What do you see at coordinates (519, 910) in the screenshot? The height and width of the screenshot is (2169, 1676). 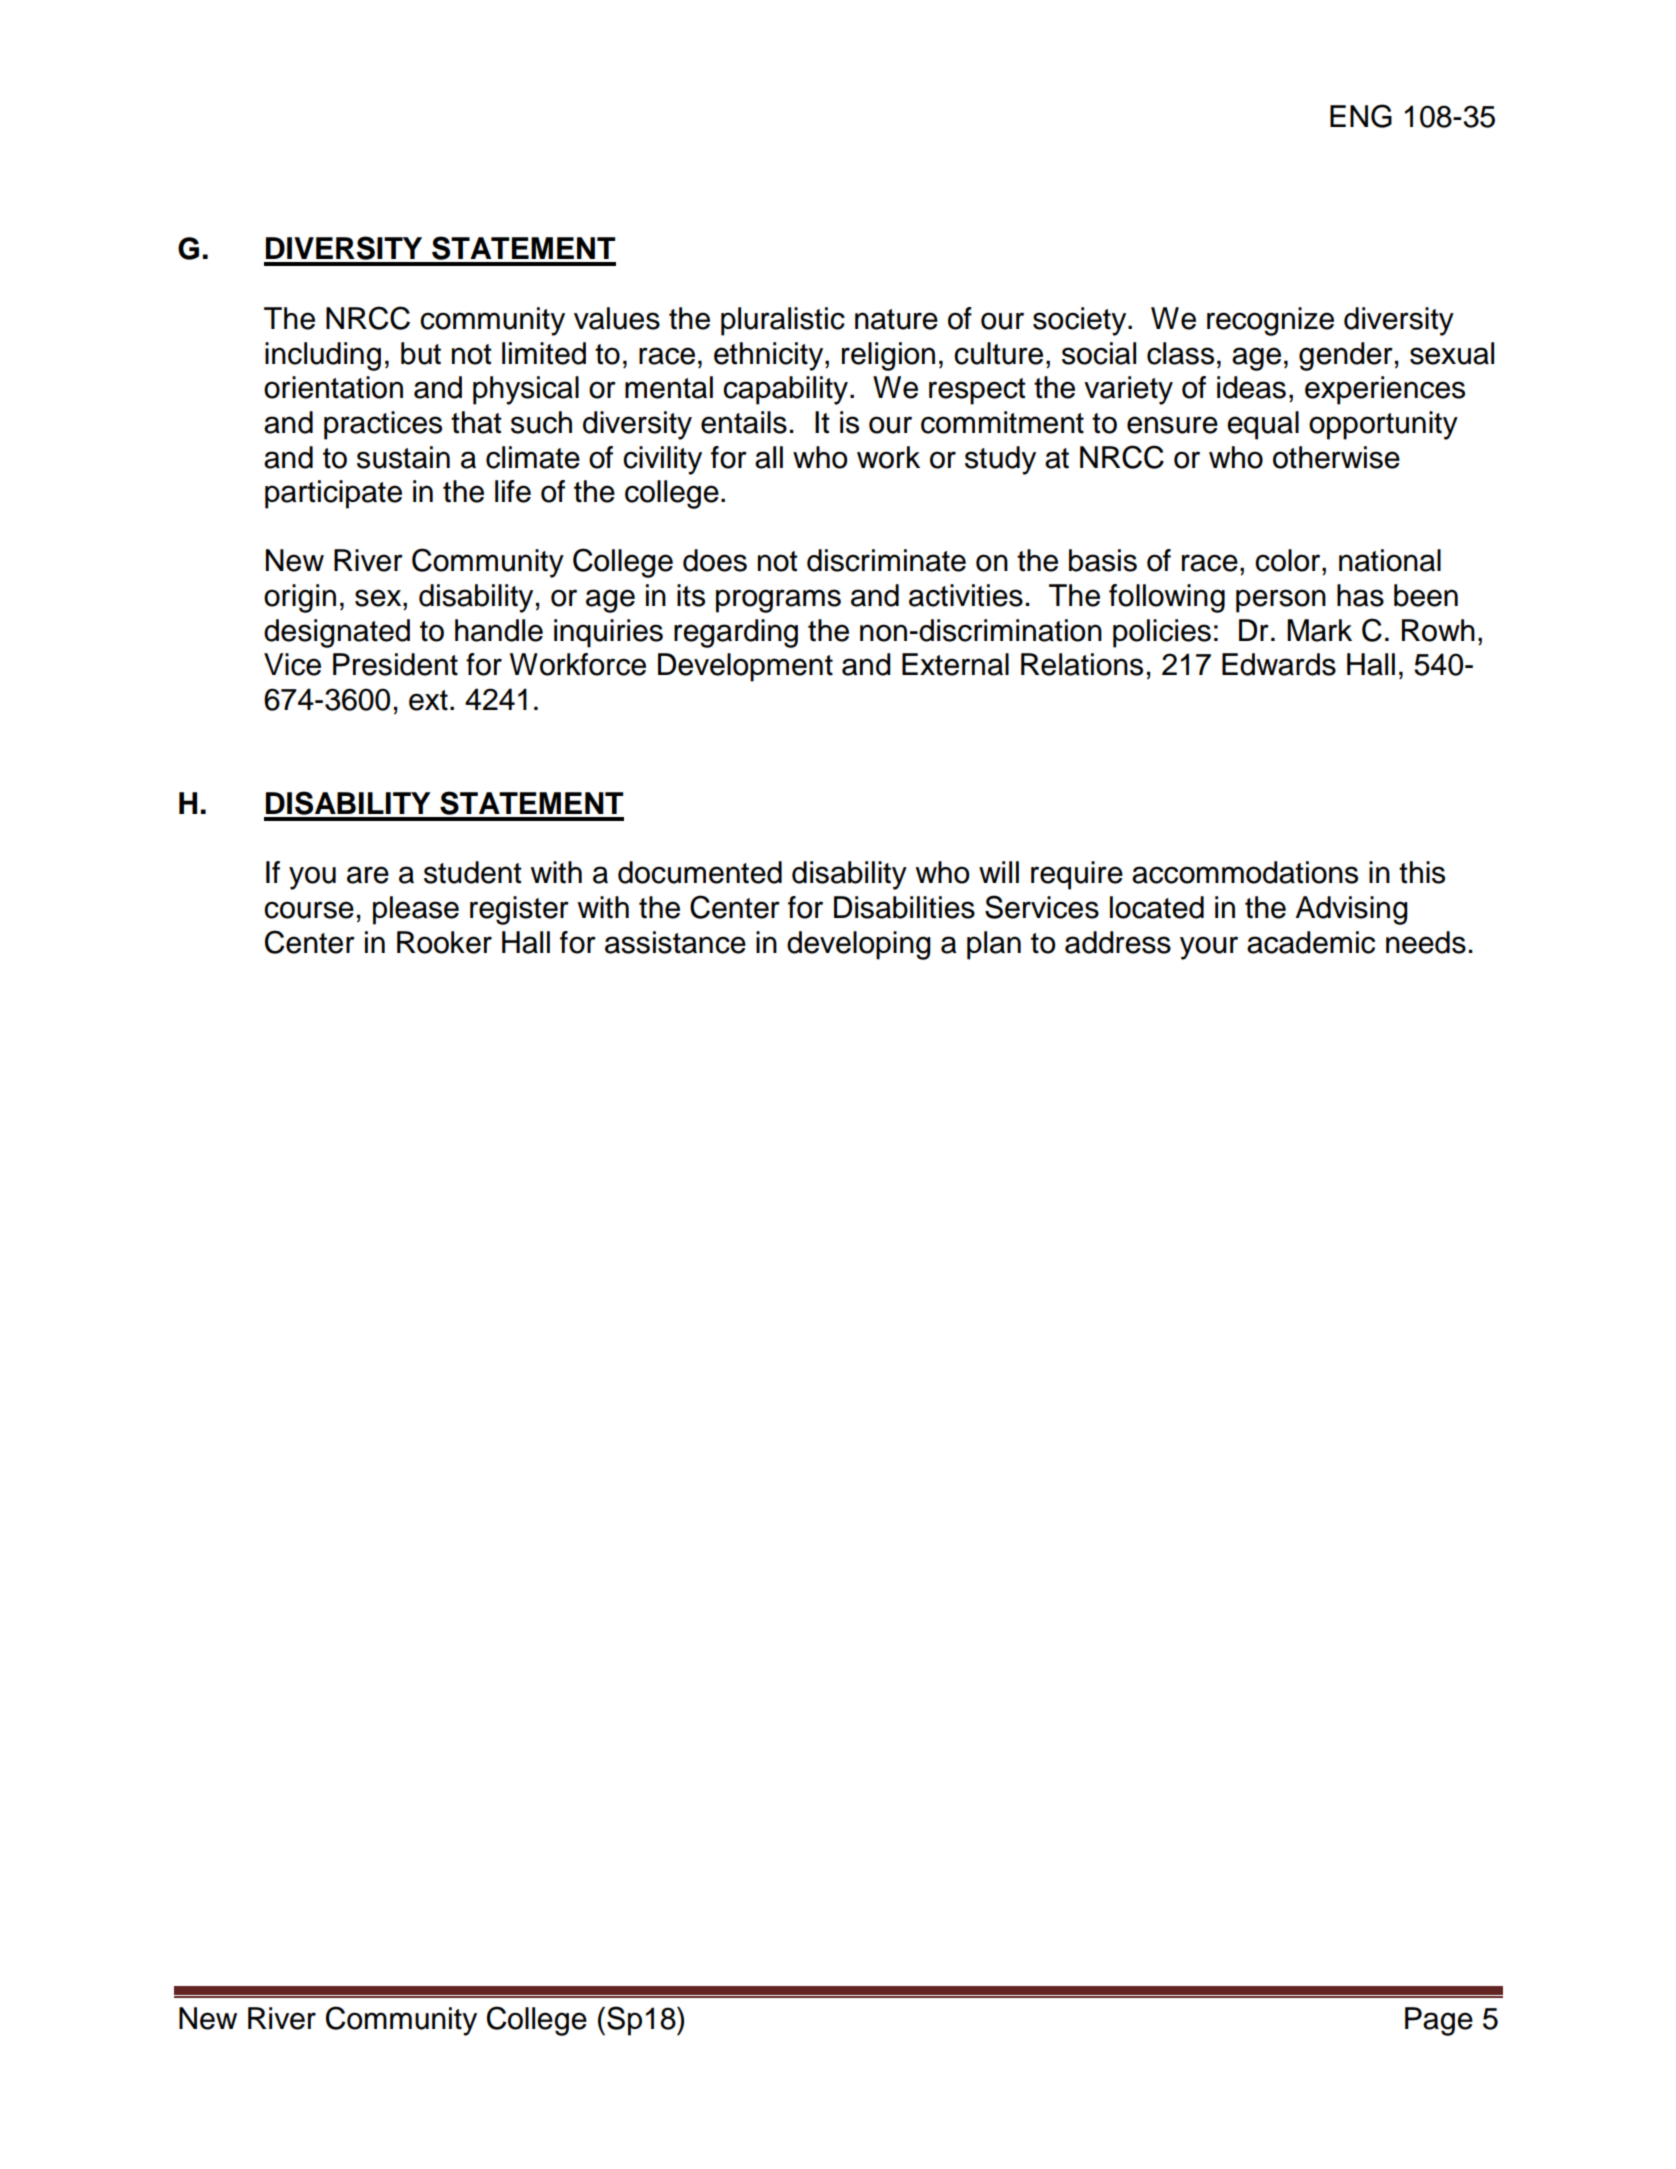 I see `register` at bounding box center [519, 910].
